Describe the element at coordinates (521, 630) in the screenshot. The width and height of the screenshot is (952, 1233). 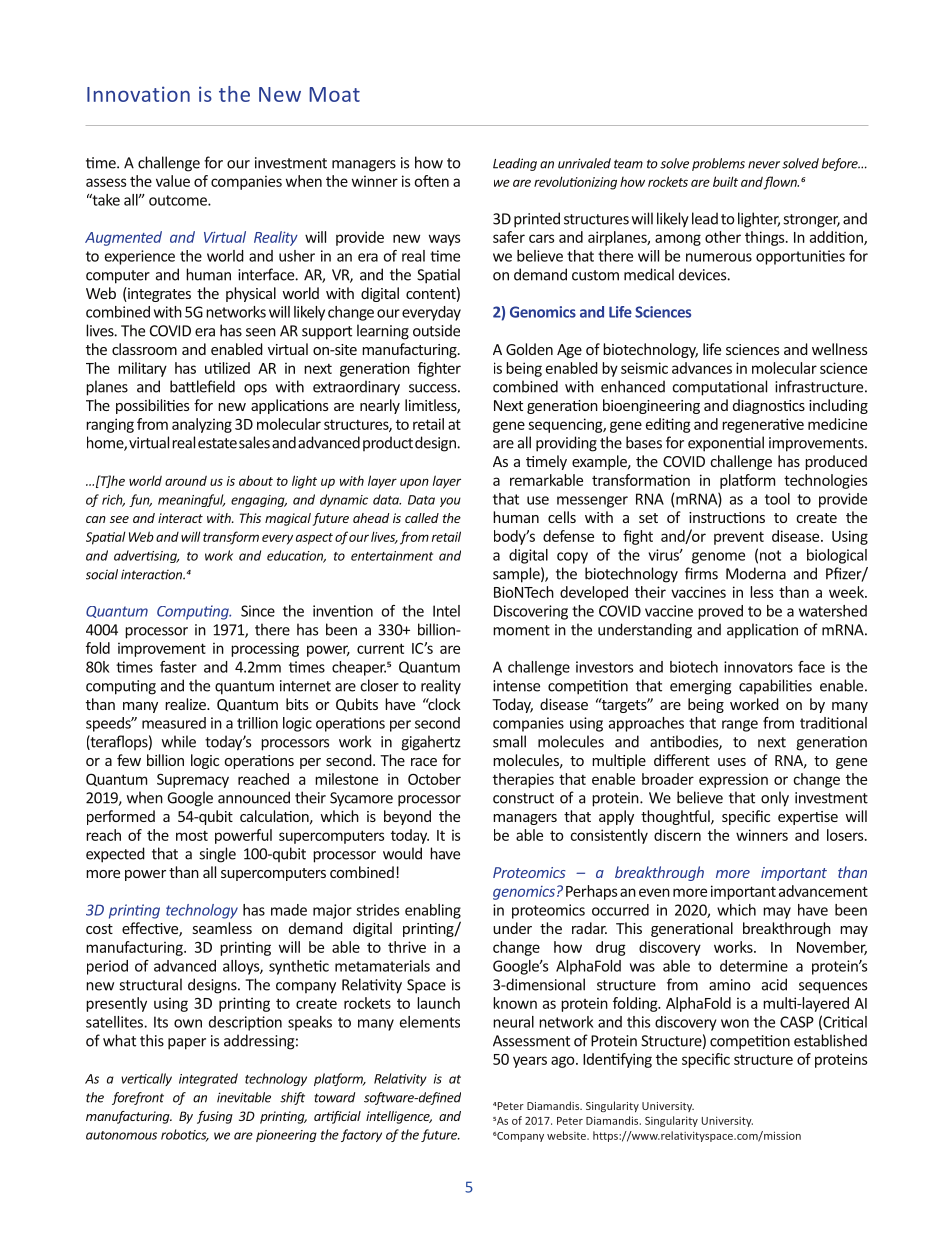
I see `moment` at that location.
